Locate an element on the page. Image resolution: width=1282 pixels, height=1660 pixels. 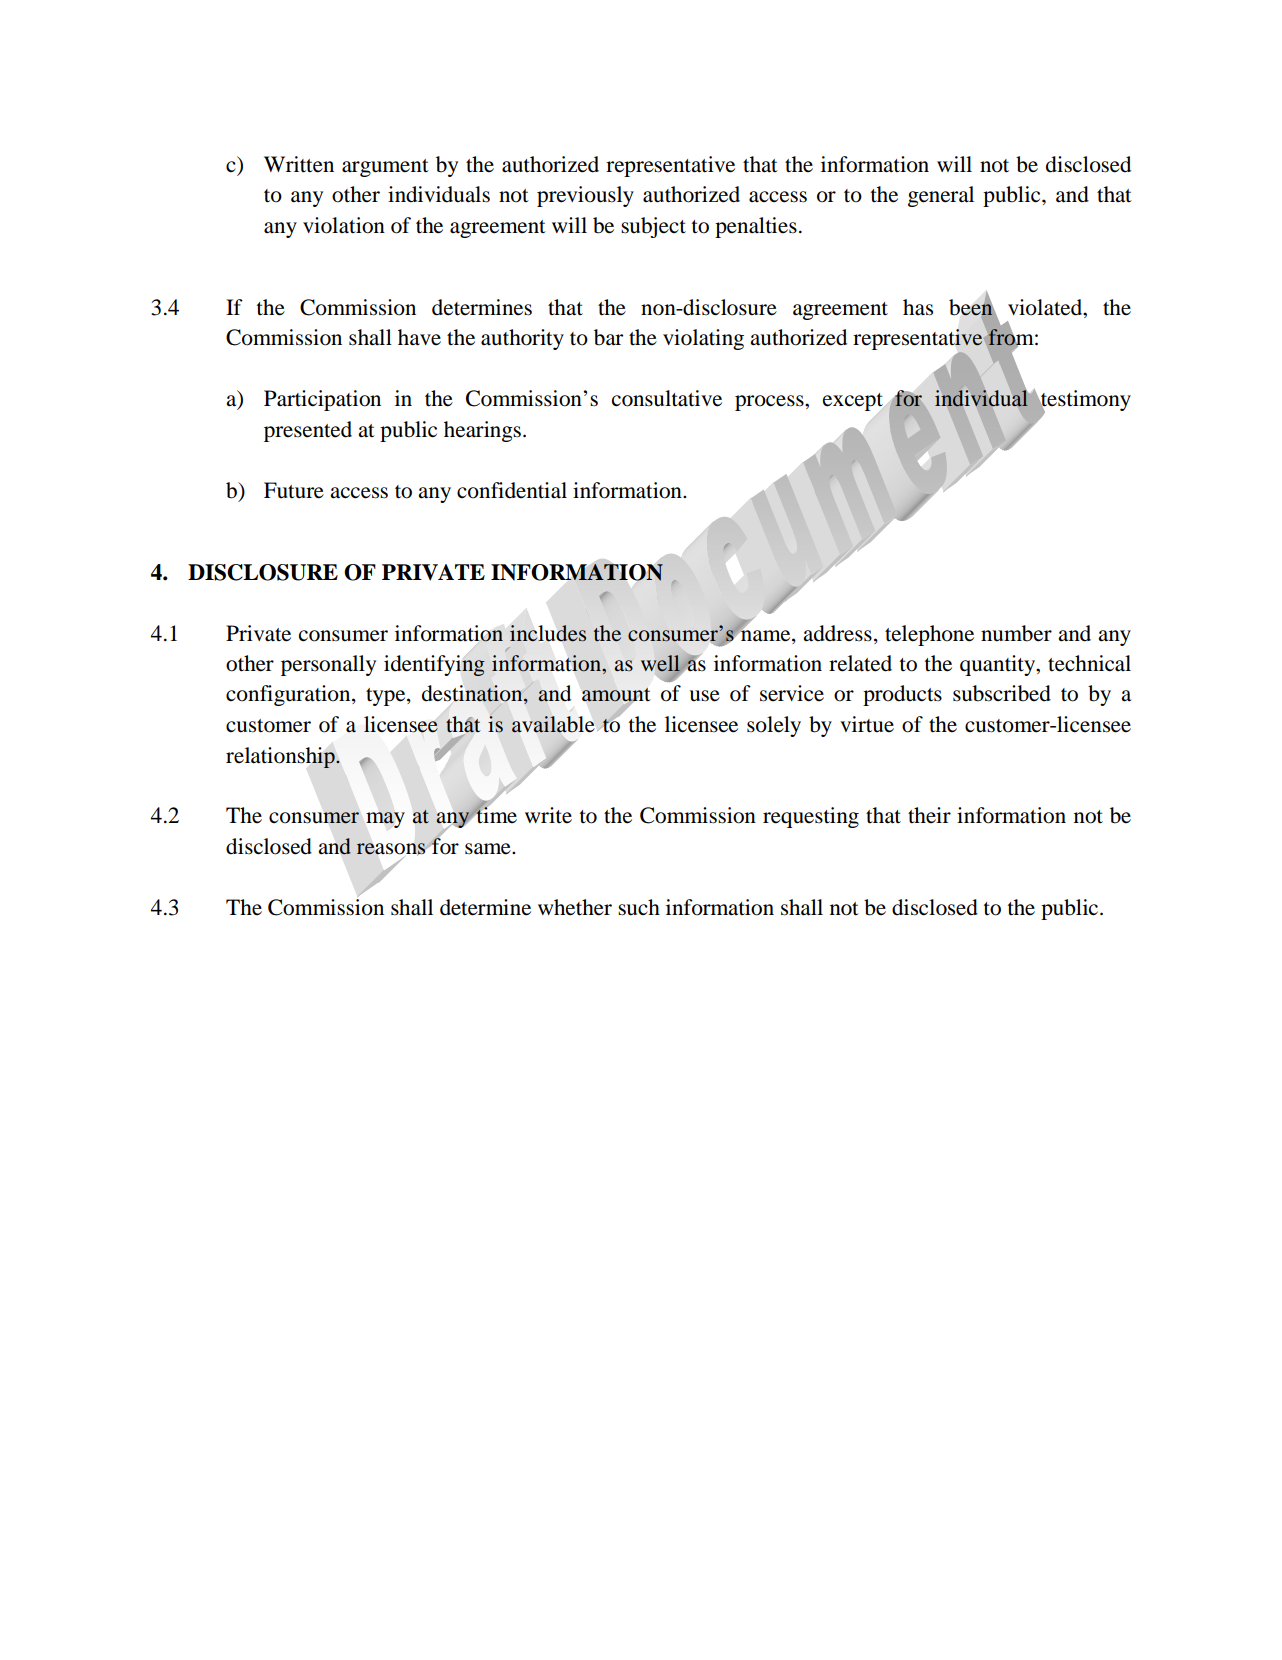
subject is located at coordinates (653, 227).
